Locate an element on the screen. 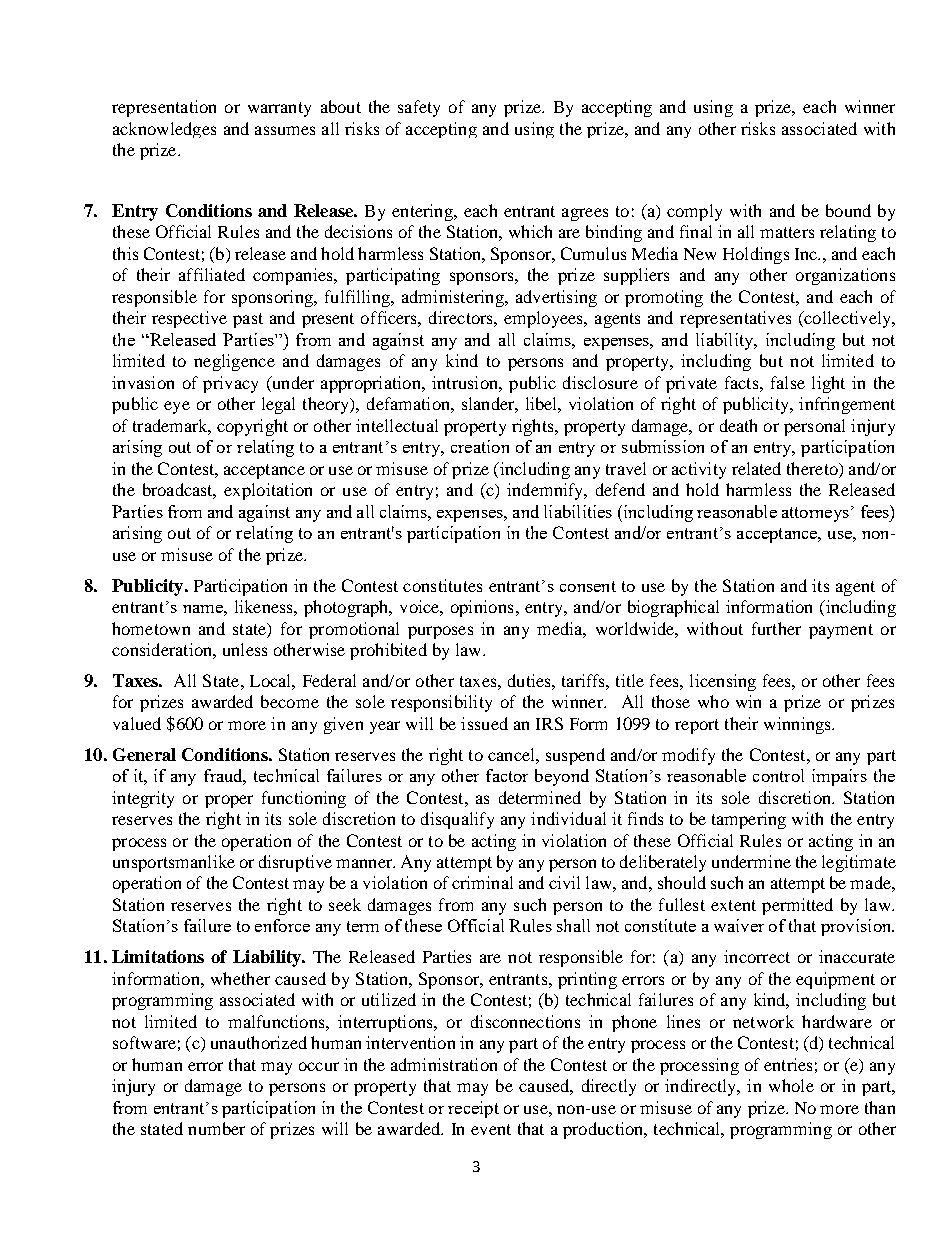  unless is located at coordinates (245, 649).
